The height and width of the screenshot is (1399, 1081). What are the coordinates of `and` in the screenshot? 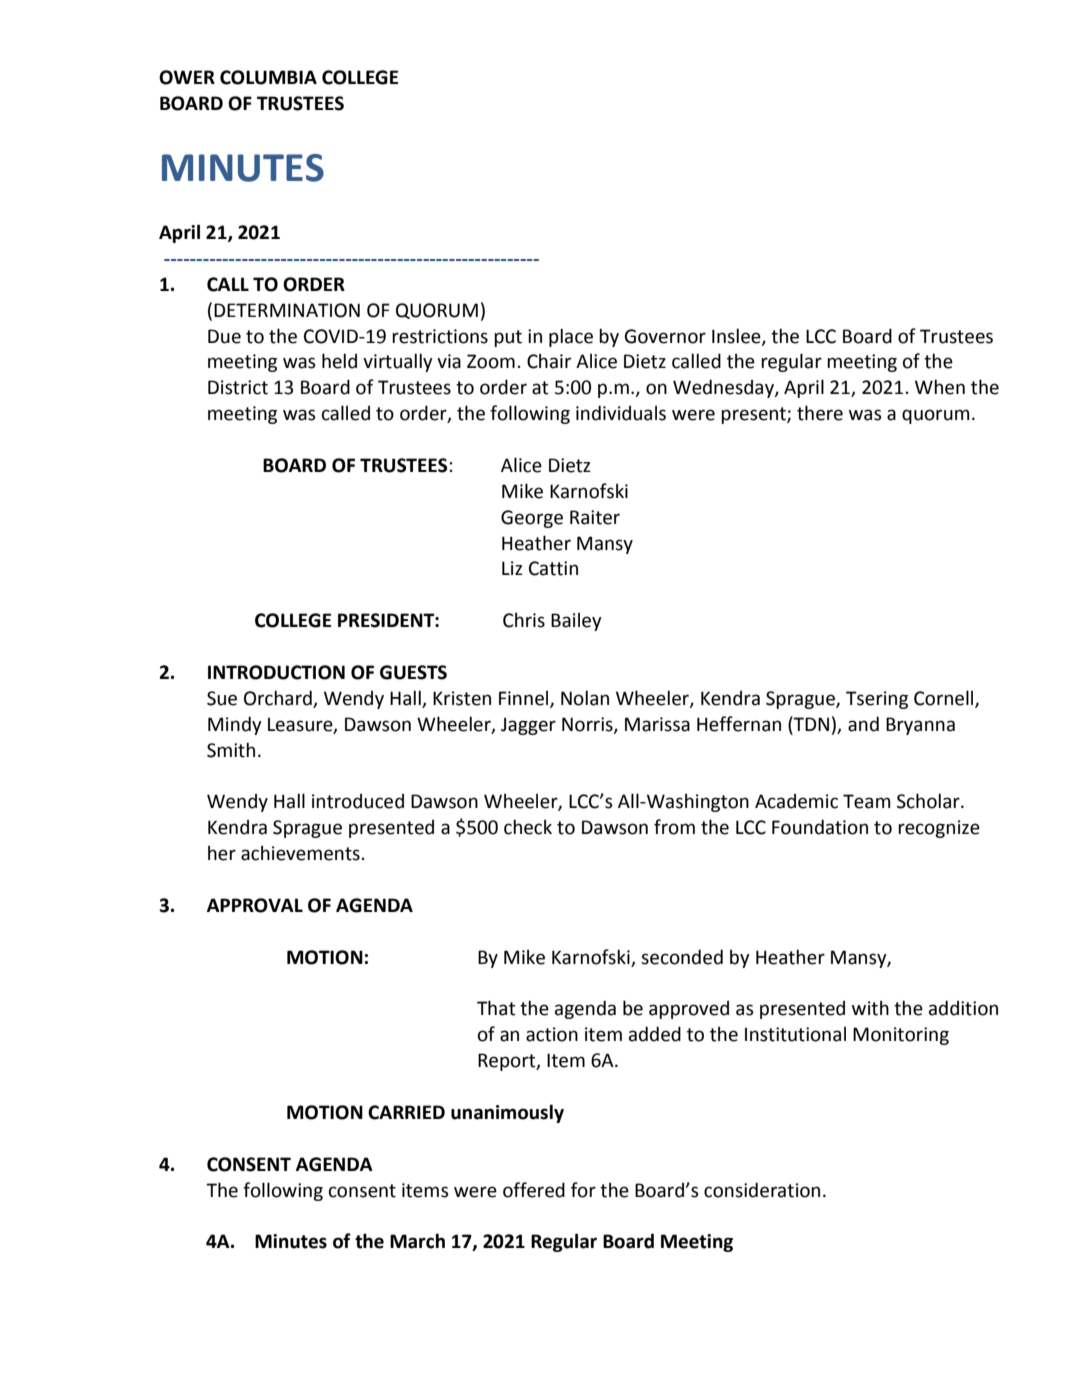 It's located at (863, 724).
